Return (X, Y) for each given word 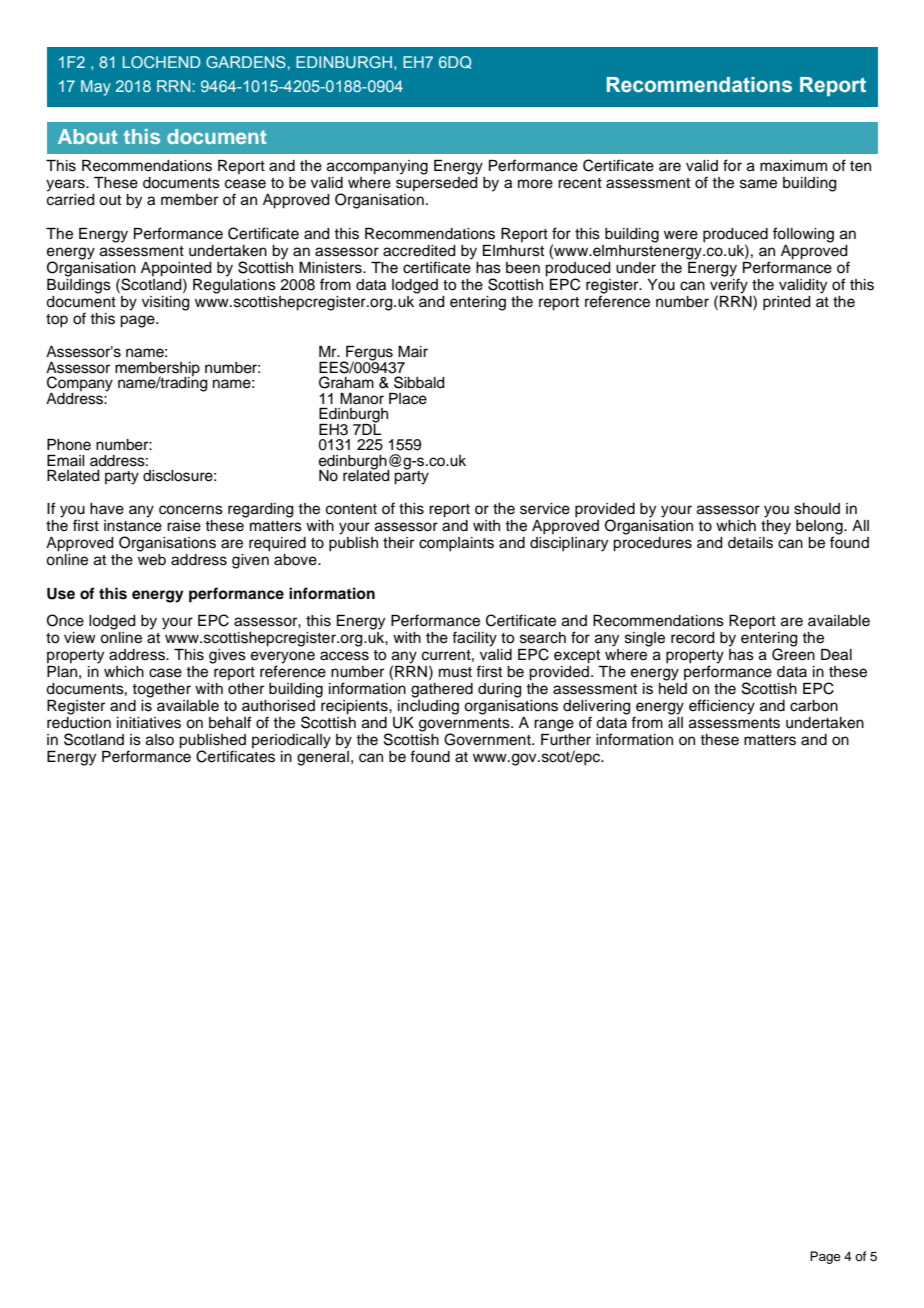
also (160, 740)
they (776, 526)
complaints (456, 544)
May (96, 88)
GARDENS (246, 62)
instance (133, 524)
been (523, 268)
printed (787, 303)
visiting (166, 303)
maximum (793, 165)
